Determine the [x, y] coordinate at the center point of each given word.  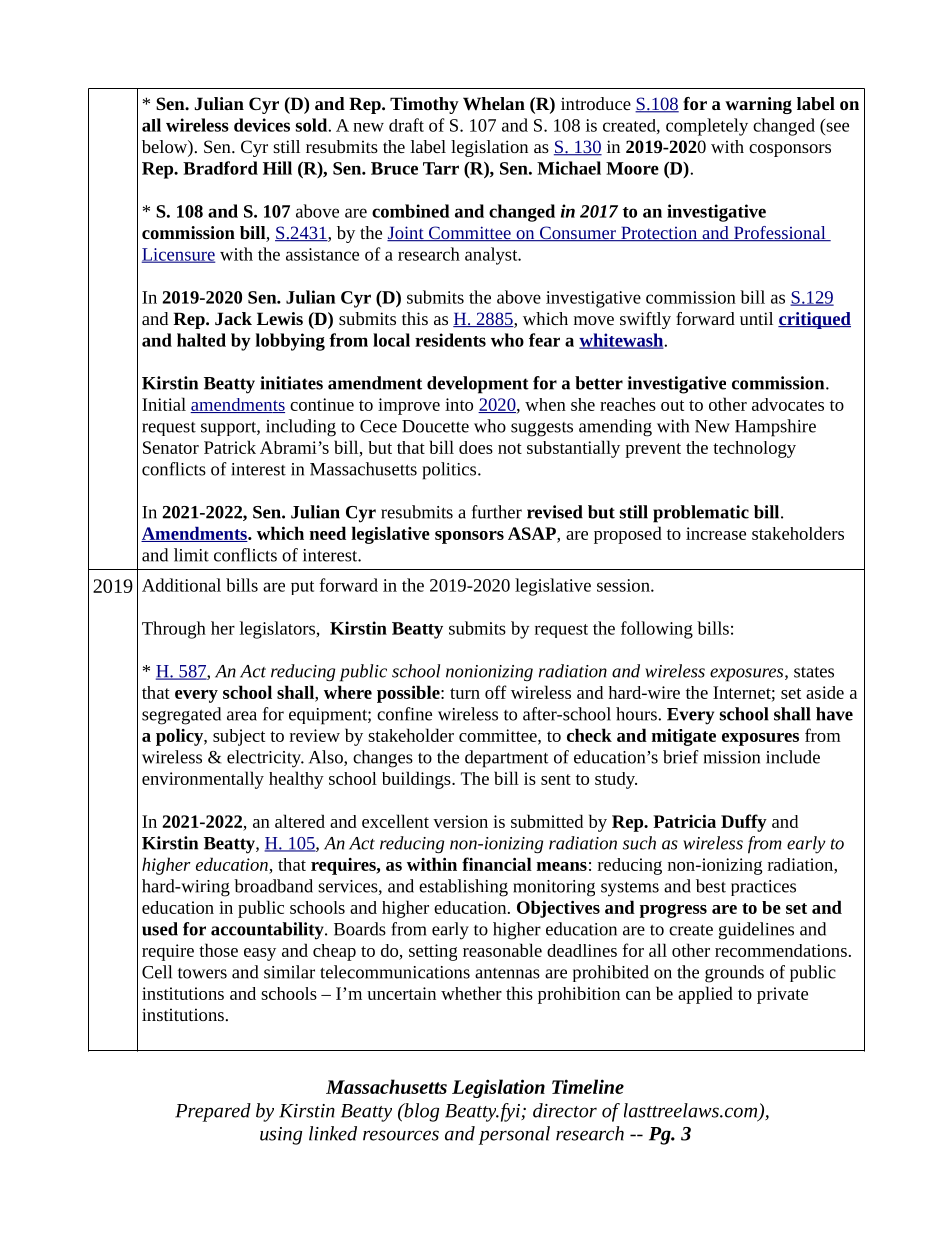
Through [174, 630]
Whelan [494, 104]
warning [758, 105]
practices [763, 888]
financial [497, 864]
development [478, 385]
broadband [273, 886]
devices [262, 125]
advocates [788, 404]
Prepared [213, 1112]
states [814, 672]
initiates [291, 383]
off [496, 692]
